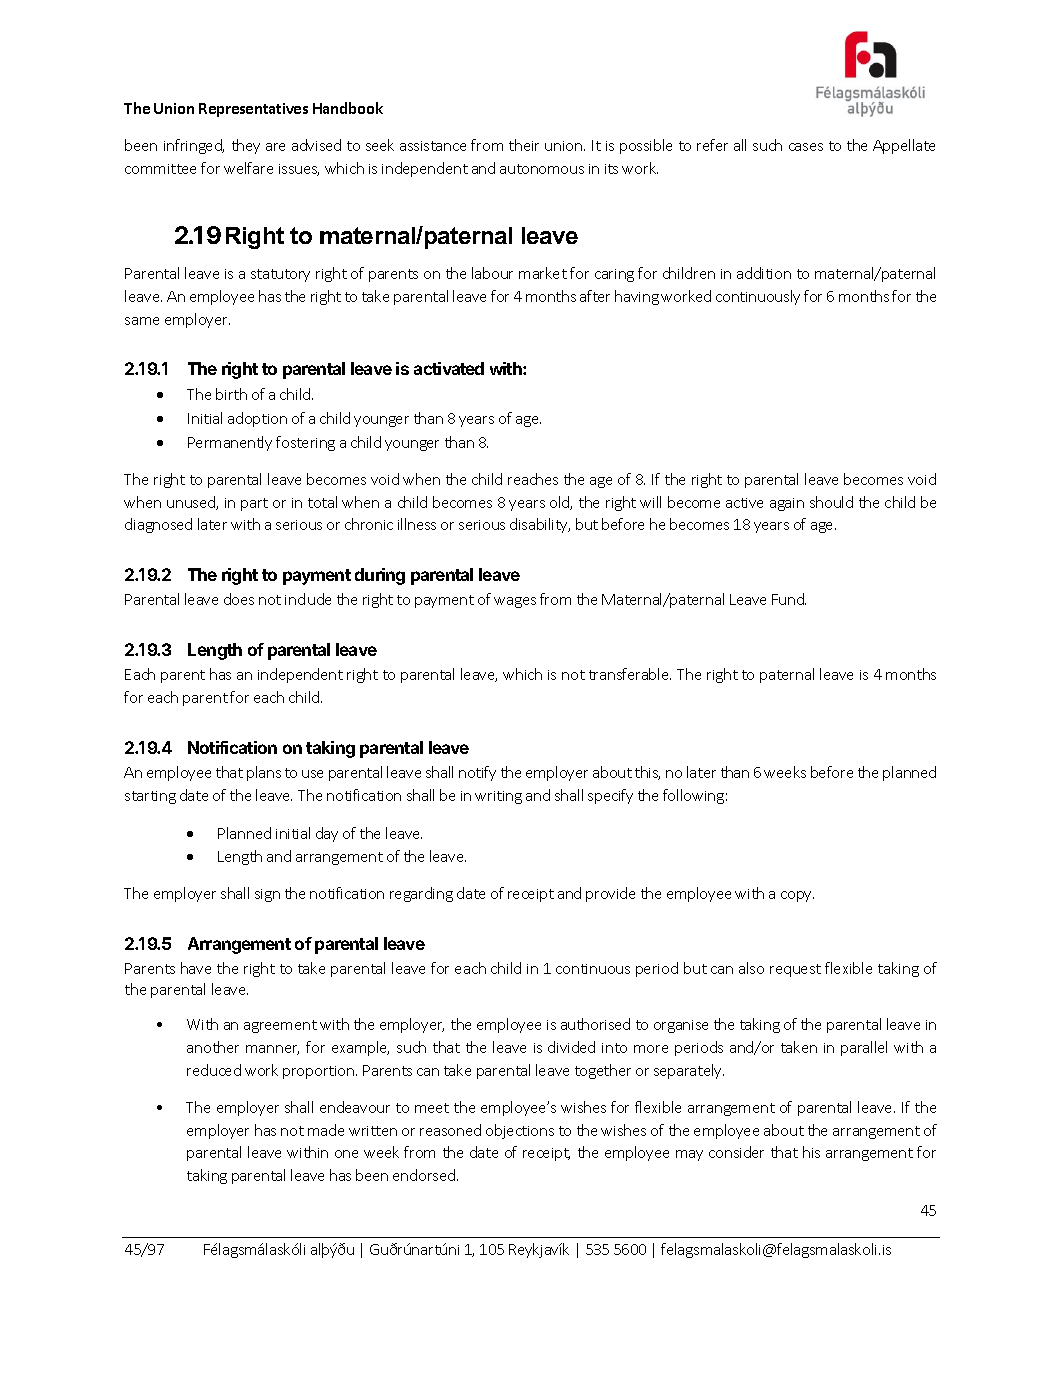  Describe the element at coordinates (230, 443) in the screenshot. I see `Permanently` at that location.
